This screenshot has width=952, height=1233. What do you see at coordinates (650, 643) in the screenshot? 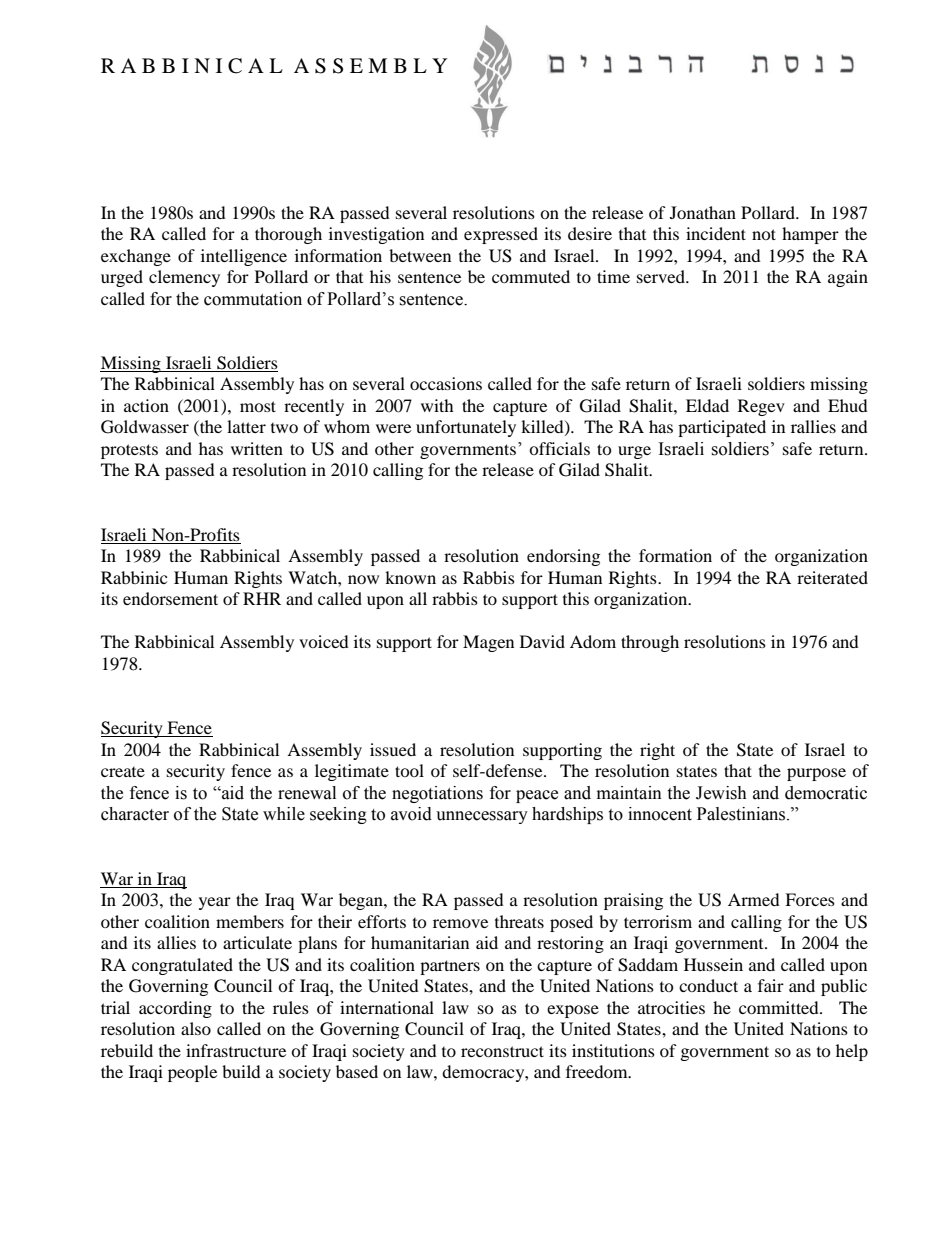
I see `through` at bounding box center [650, 643].
